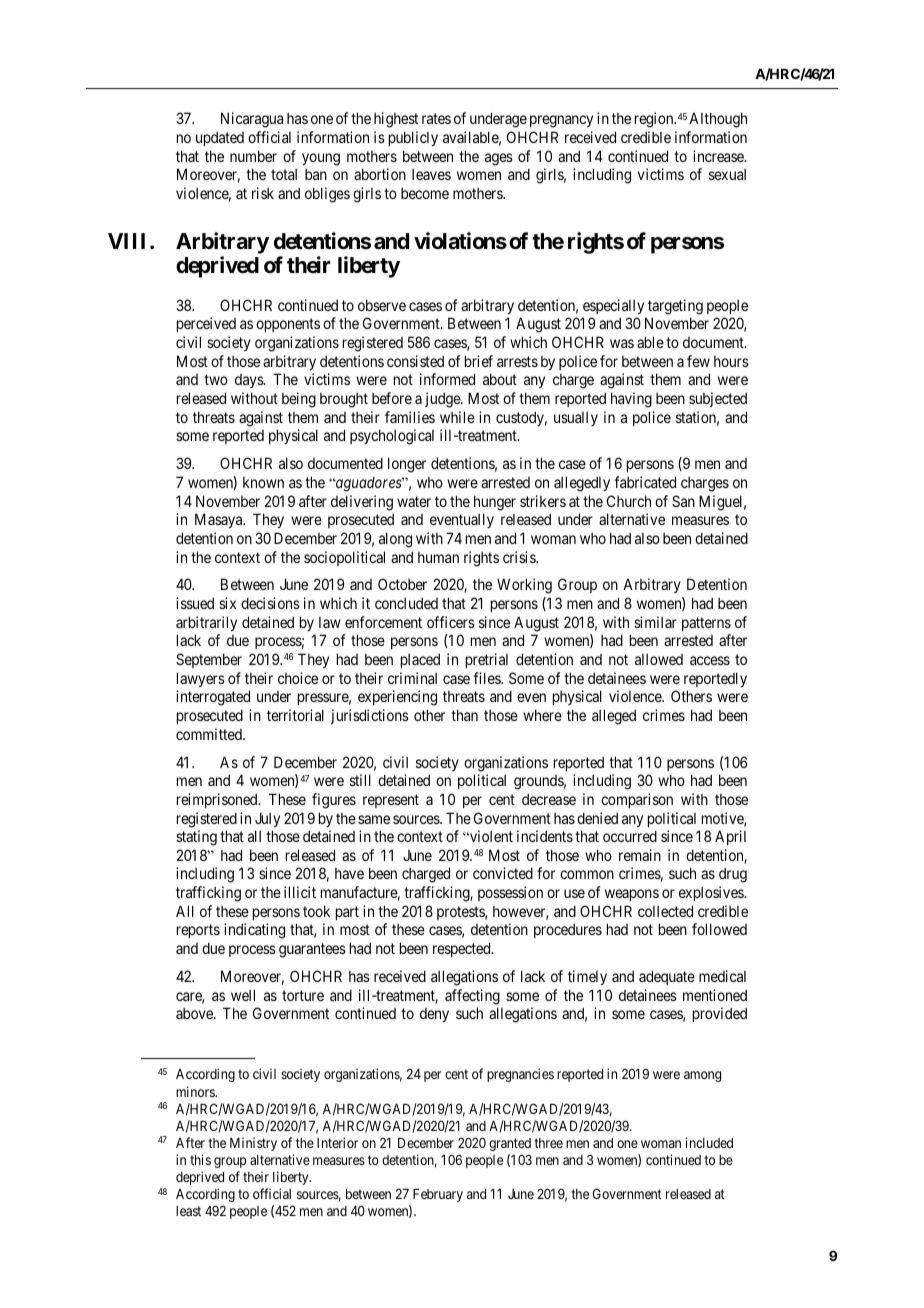  I want to click on remain, so click(640, 855).
